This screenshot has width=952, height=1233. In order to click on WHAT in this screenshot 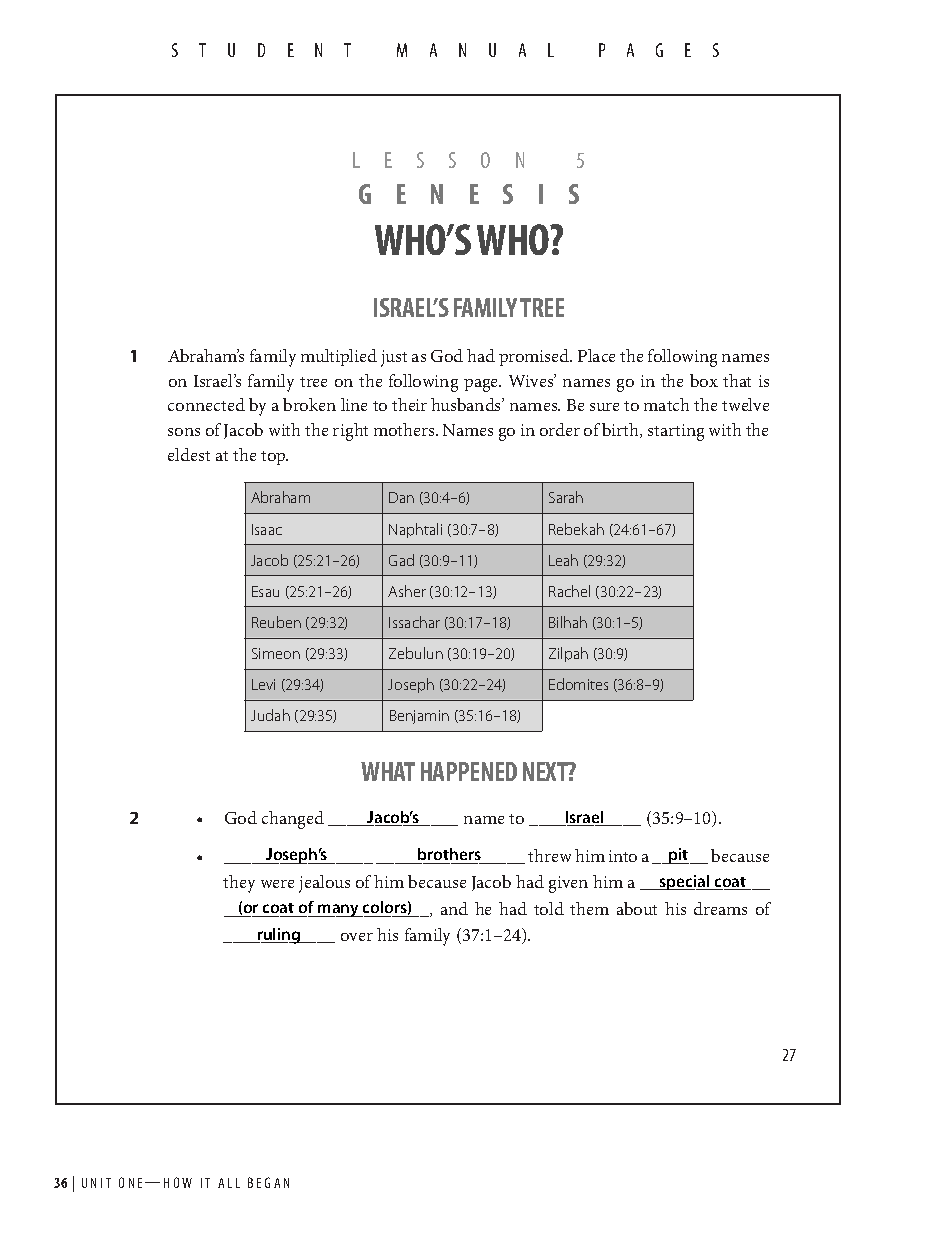, I will do `click(388, 771)`.
